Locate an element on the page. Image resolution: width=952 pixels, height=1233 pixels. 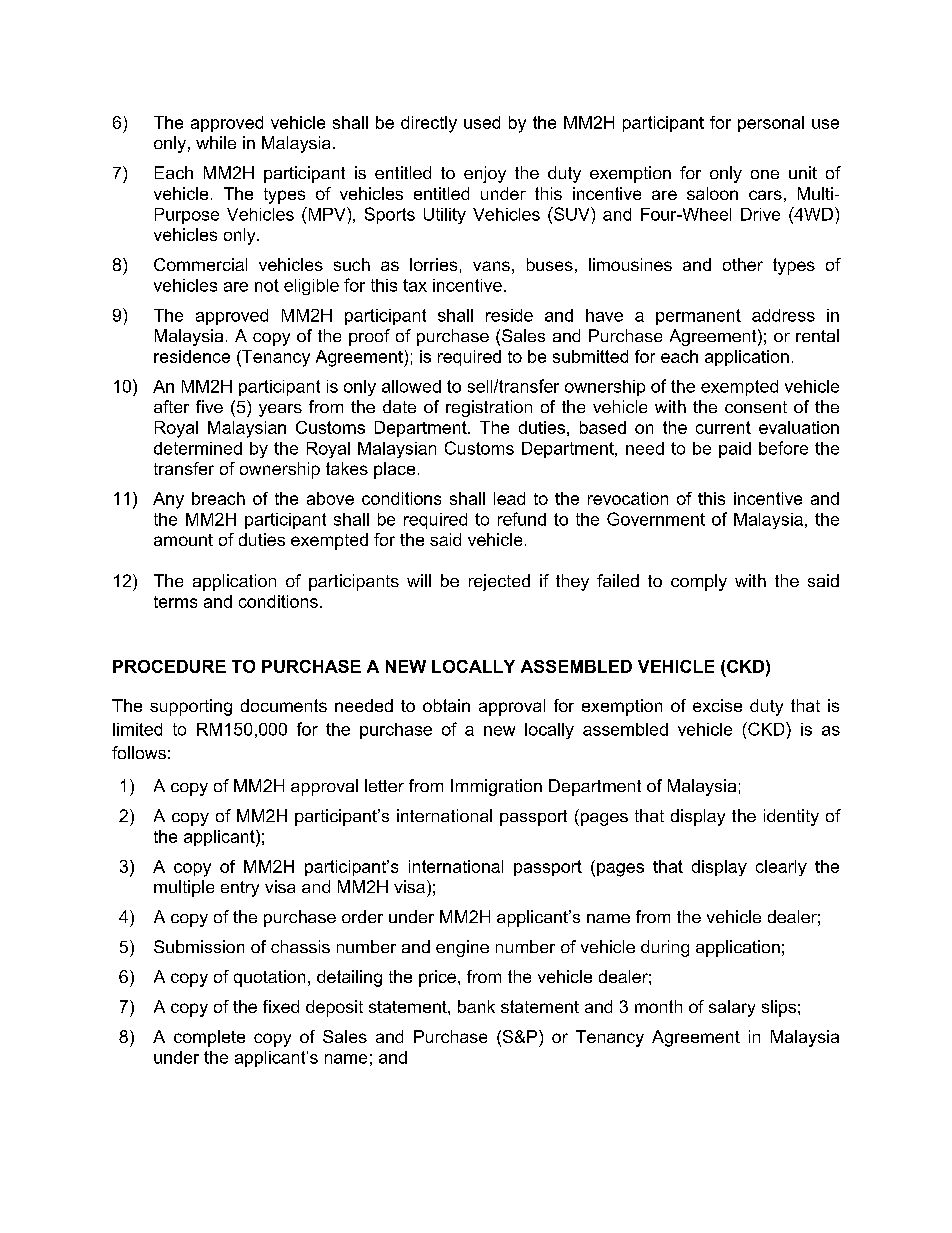
terms is located at coordinates (175, 602).
